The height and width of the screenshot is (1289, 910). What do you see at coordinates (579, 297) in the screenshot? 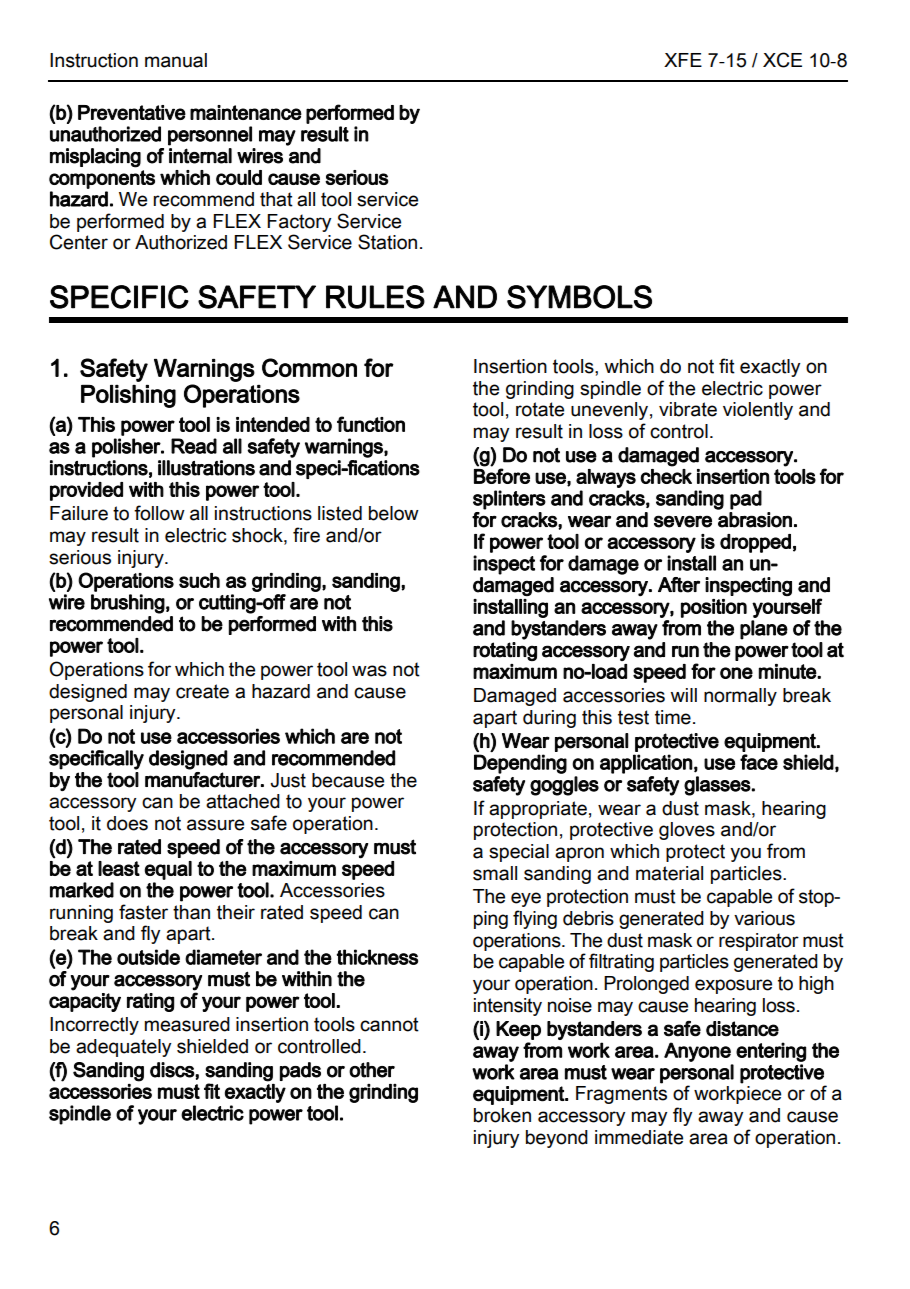
I see `SYMBOLS` at bounding box center [579, 297].
